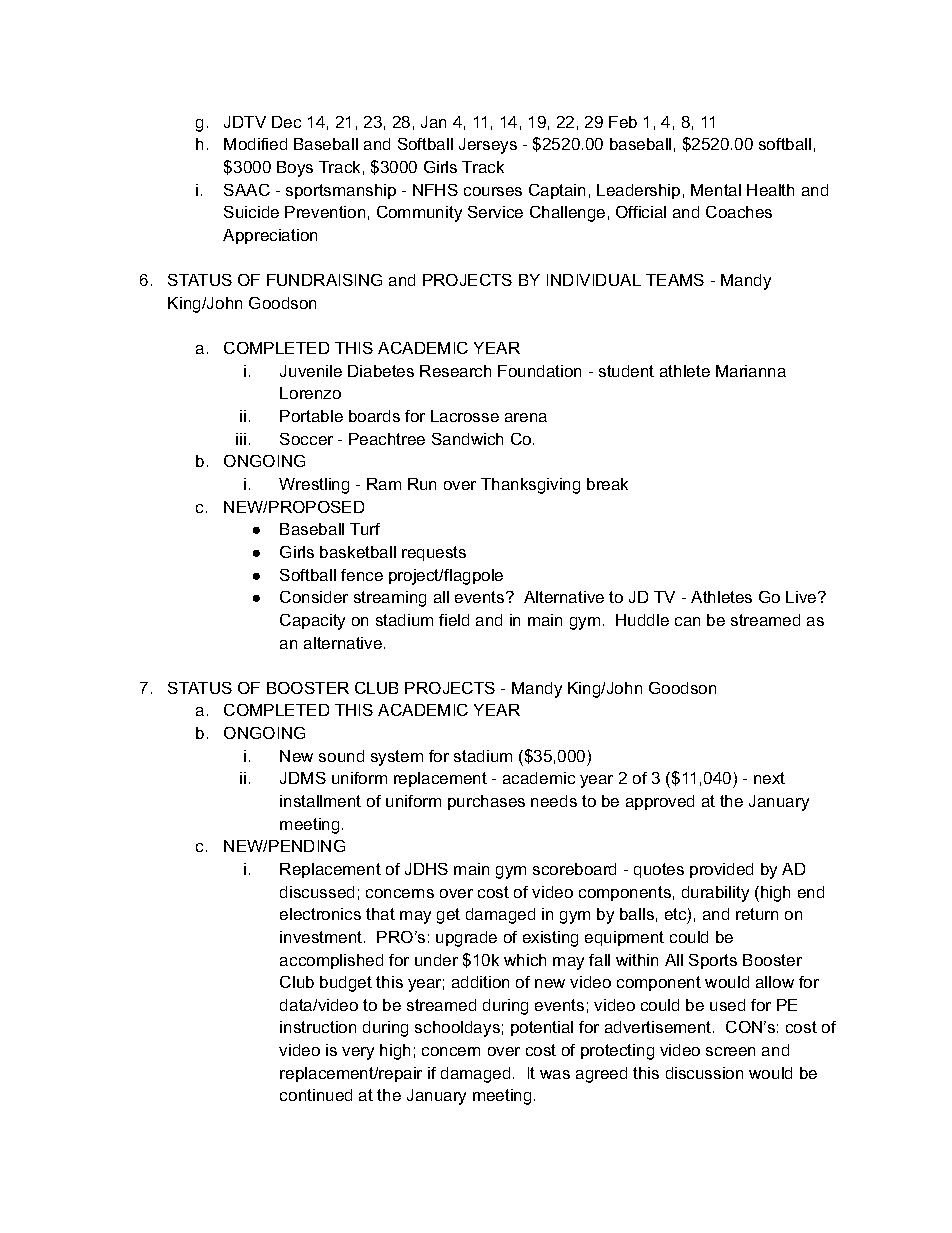  What do you see at coordinates (316, 1095) in the document?
I see `continued` at bounding box center [316, 1095].
